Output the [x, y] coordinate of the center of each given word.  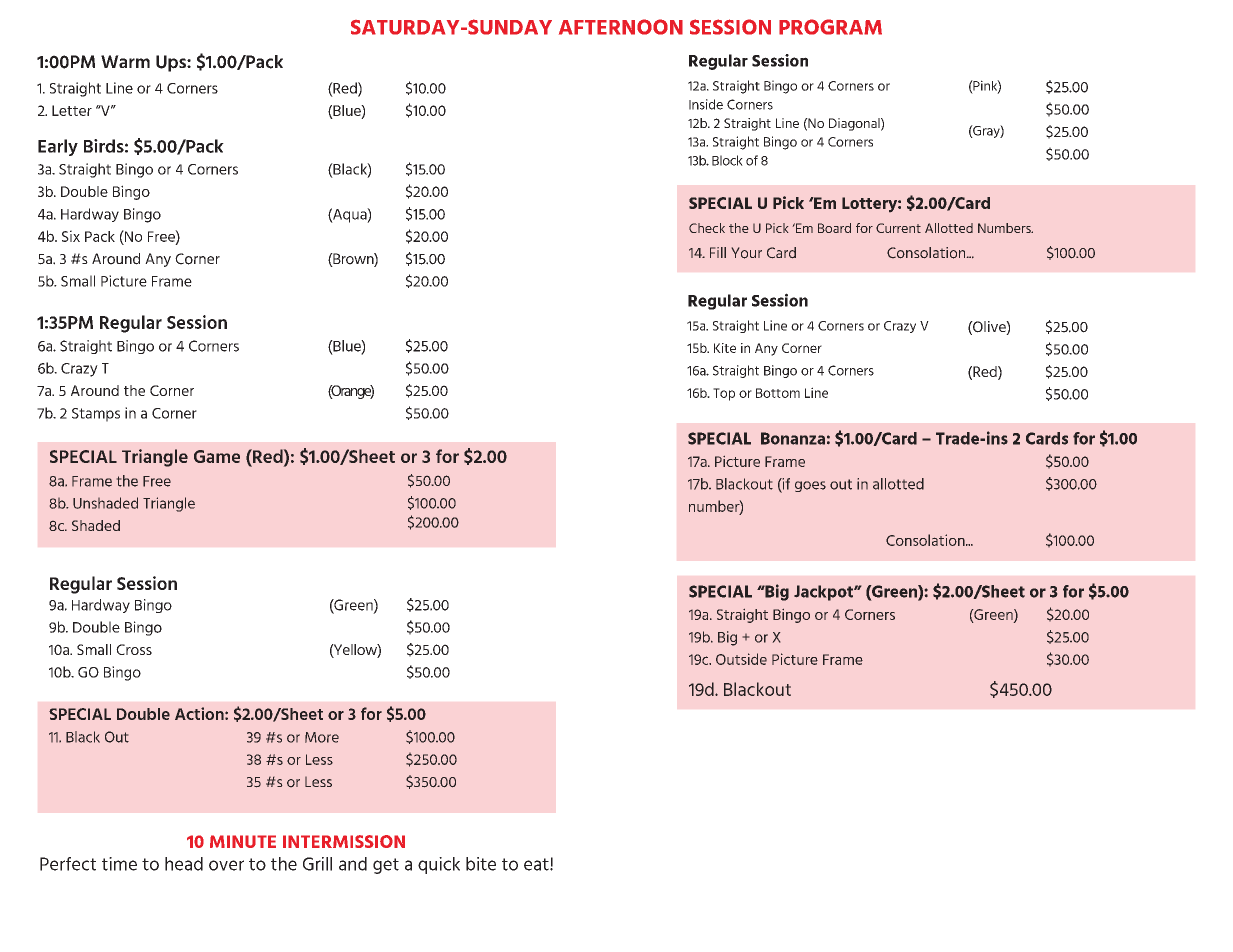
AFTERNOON [621, 27]
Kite [725, 348]
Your [747, 253]
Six [71, 236]
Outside [741, 659]
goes [810, 486]
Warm [125, 61]
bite [481, 864]
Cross [134, 649]
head [184, 864]
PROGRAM [830, 27]
